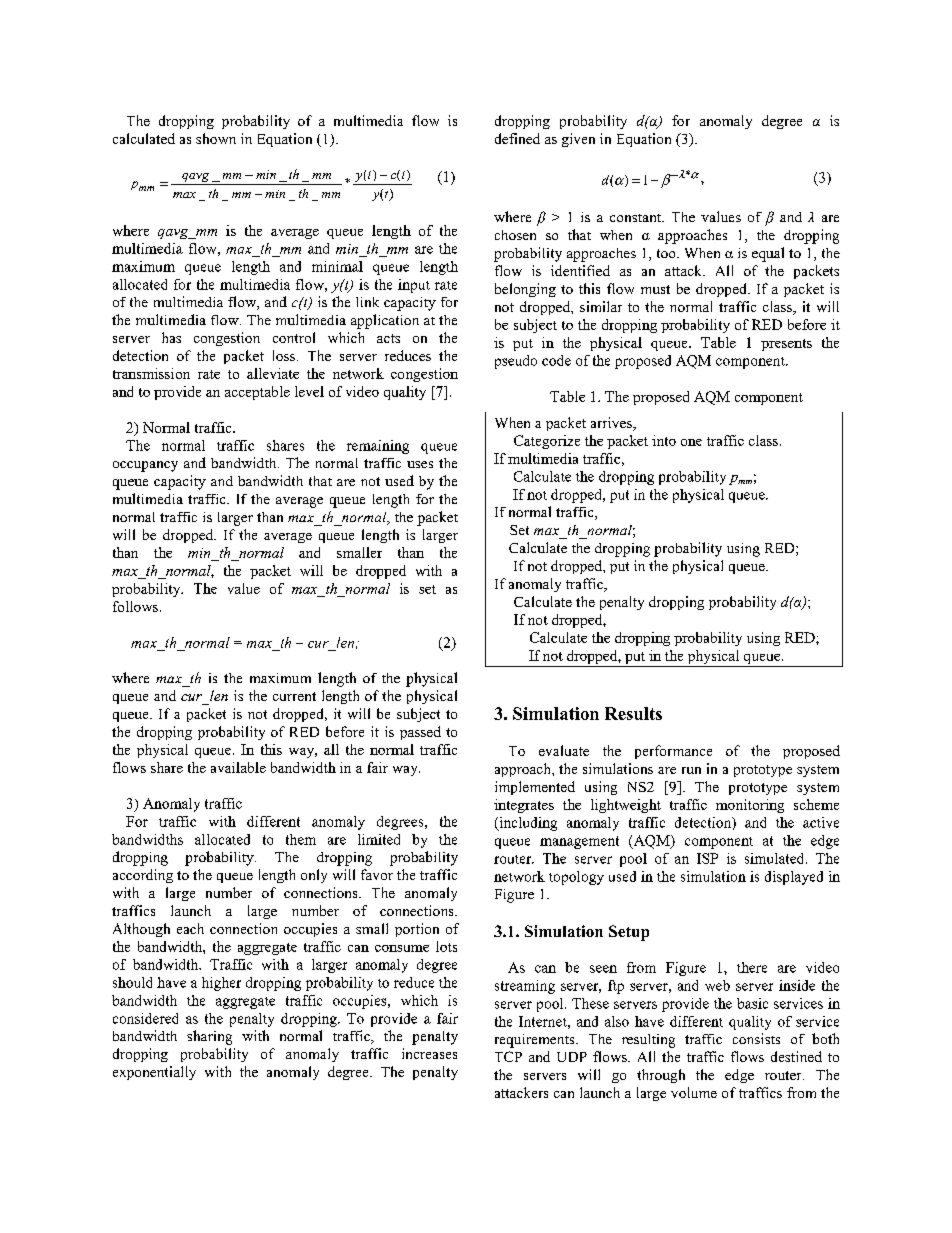  Describe the element at coordinates (664, 440) in the image. I see `into` at that location.
